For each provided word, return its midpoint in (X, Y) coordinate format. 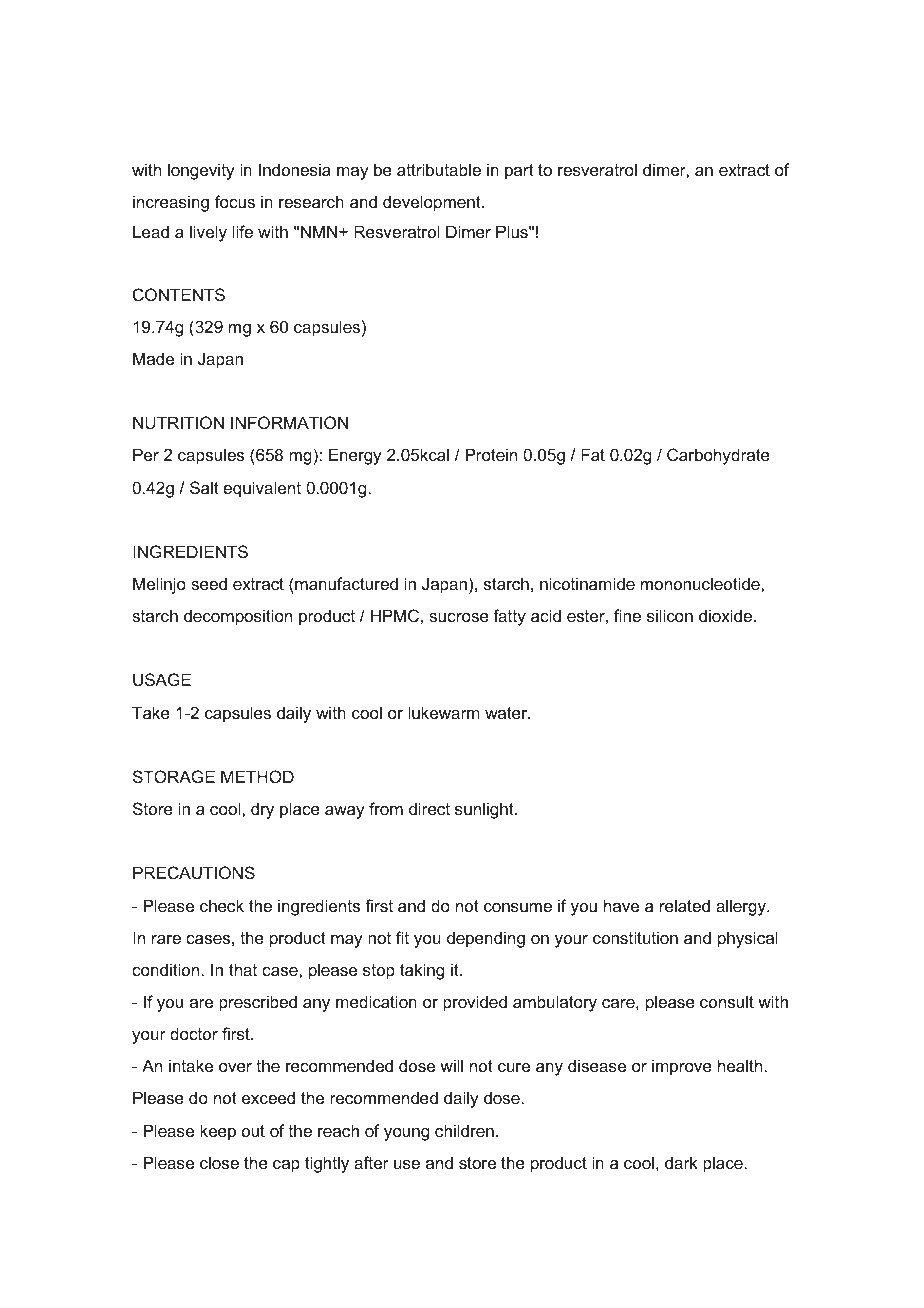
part (519, 172)
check (222, 905)
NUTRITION (178, 422)
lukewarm (443, 712)
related (685, 905)
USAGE (162, 679)
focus (235, 201)
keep (218, 1132)
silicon (670, 615)
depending (486, 939)
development (433, 203)
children (464, 1130)
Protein (491, 454)
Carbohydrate (718, 456)
